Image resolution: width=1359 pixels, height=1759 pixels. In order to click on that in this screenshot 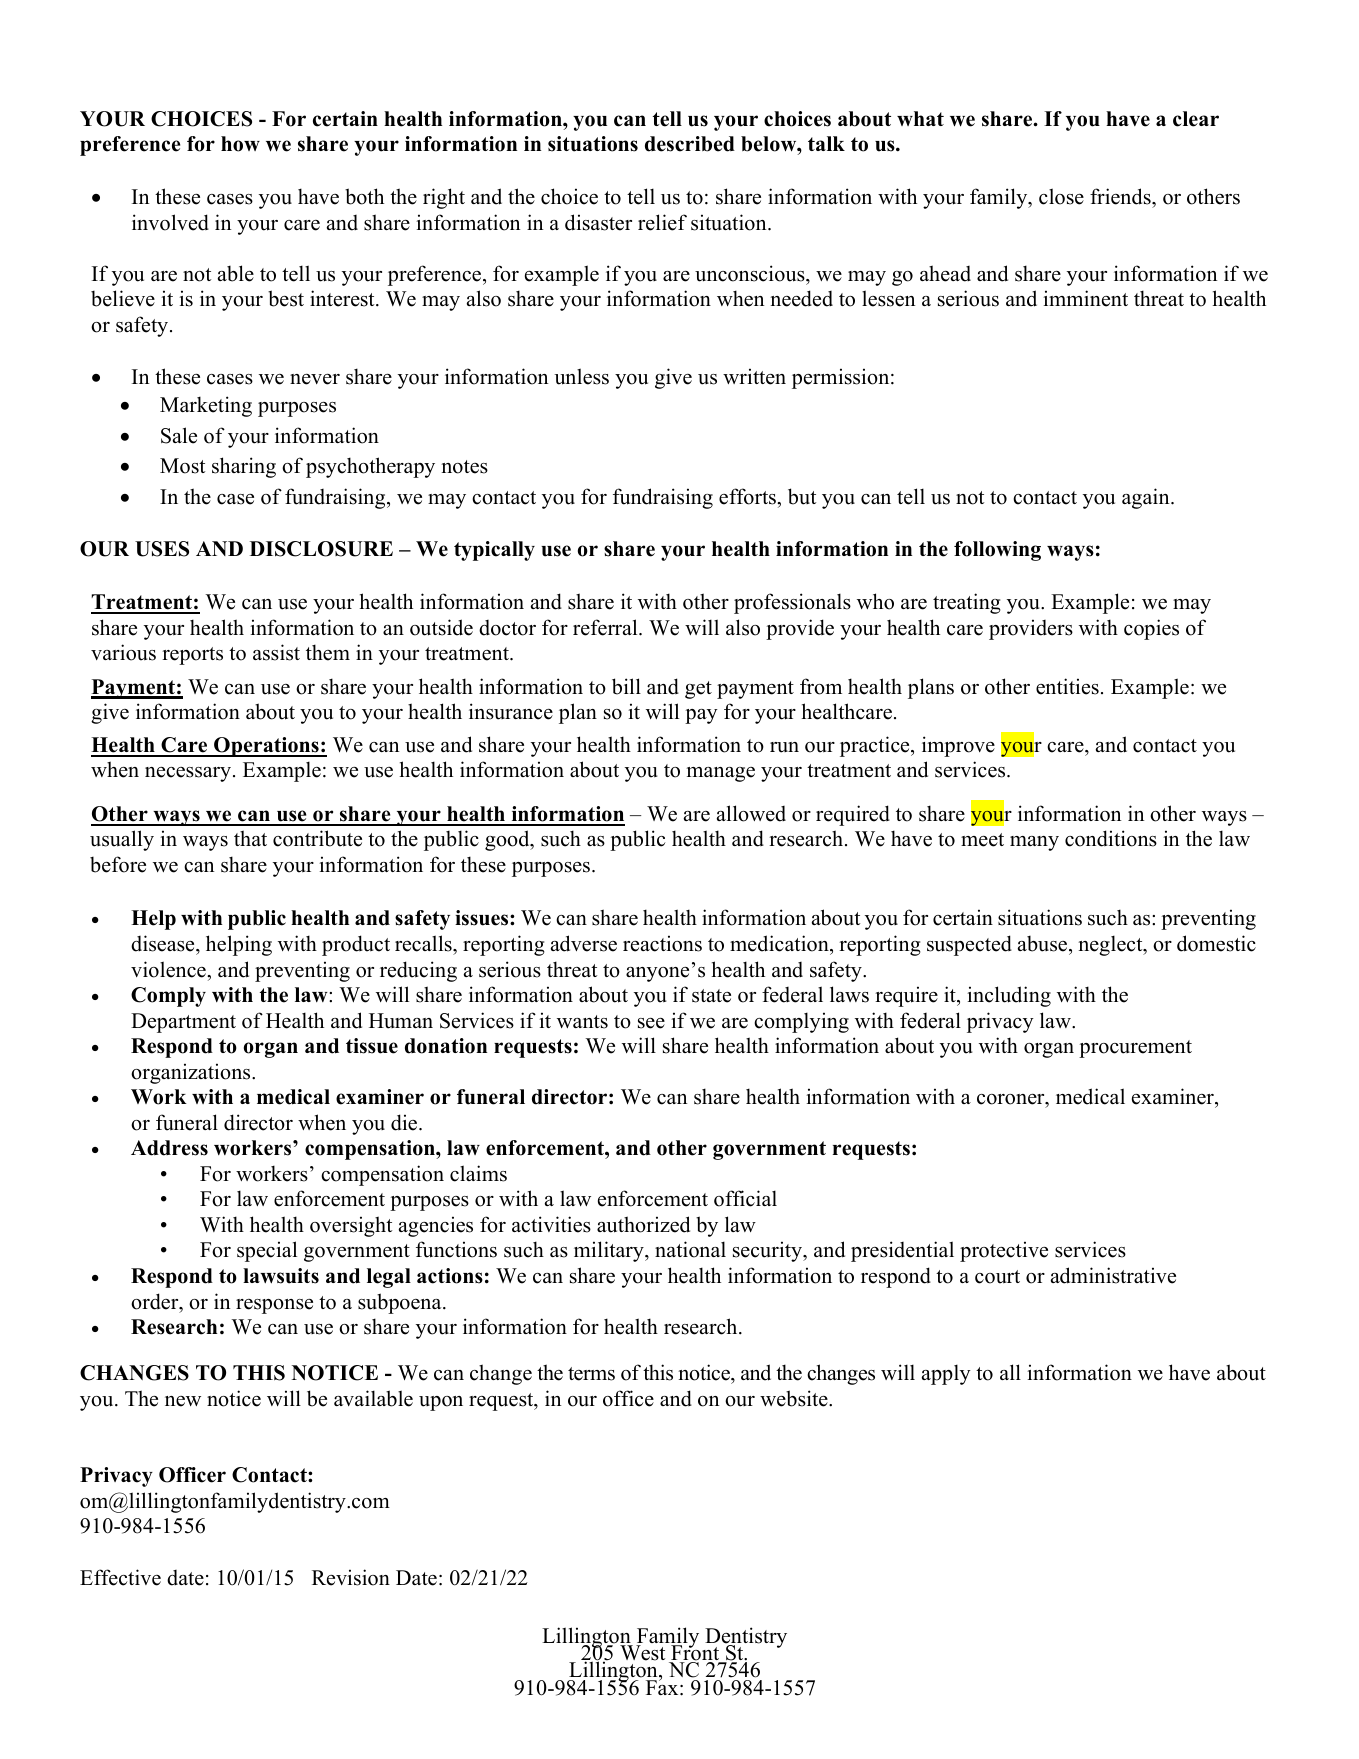, I will do `click(250, 838)`.
